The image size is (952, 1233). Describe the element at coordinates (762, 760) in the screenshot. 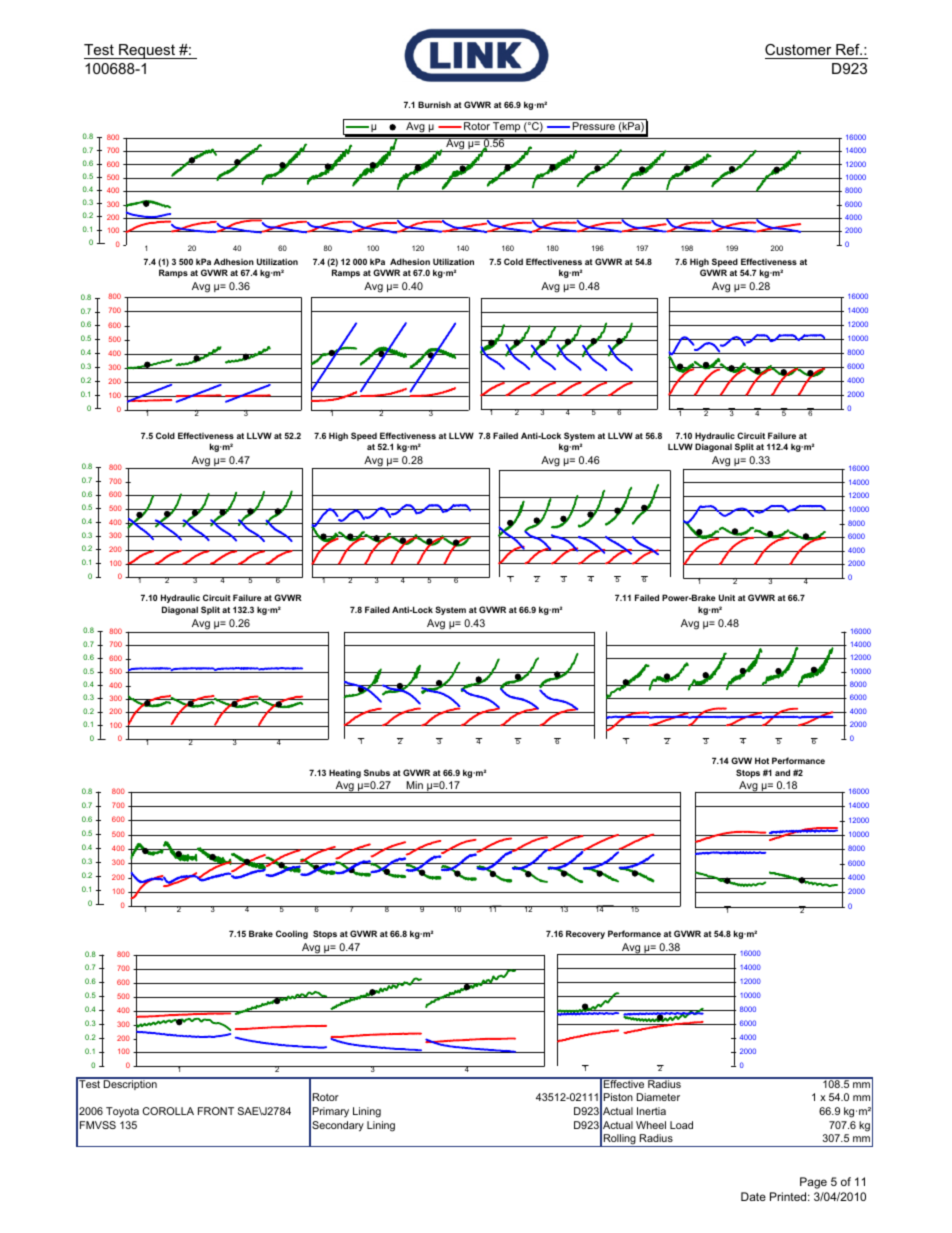

I see `Hot` at that location.
